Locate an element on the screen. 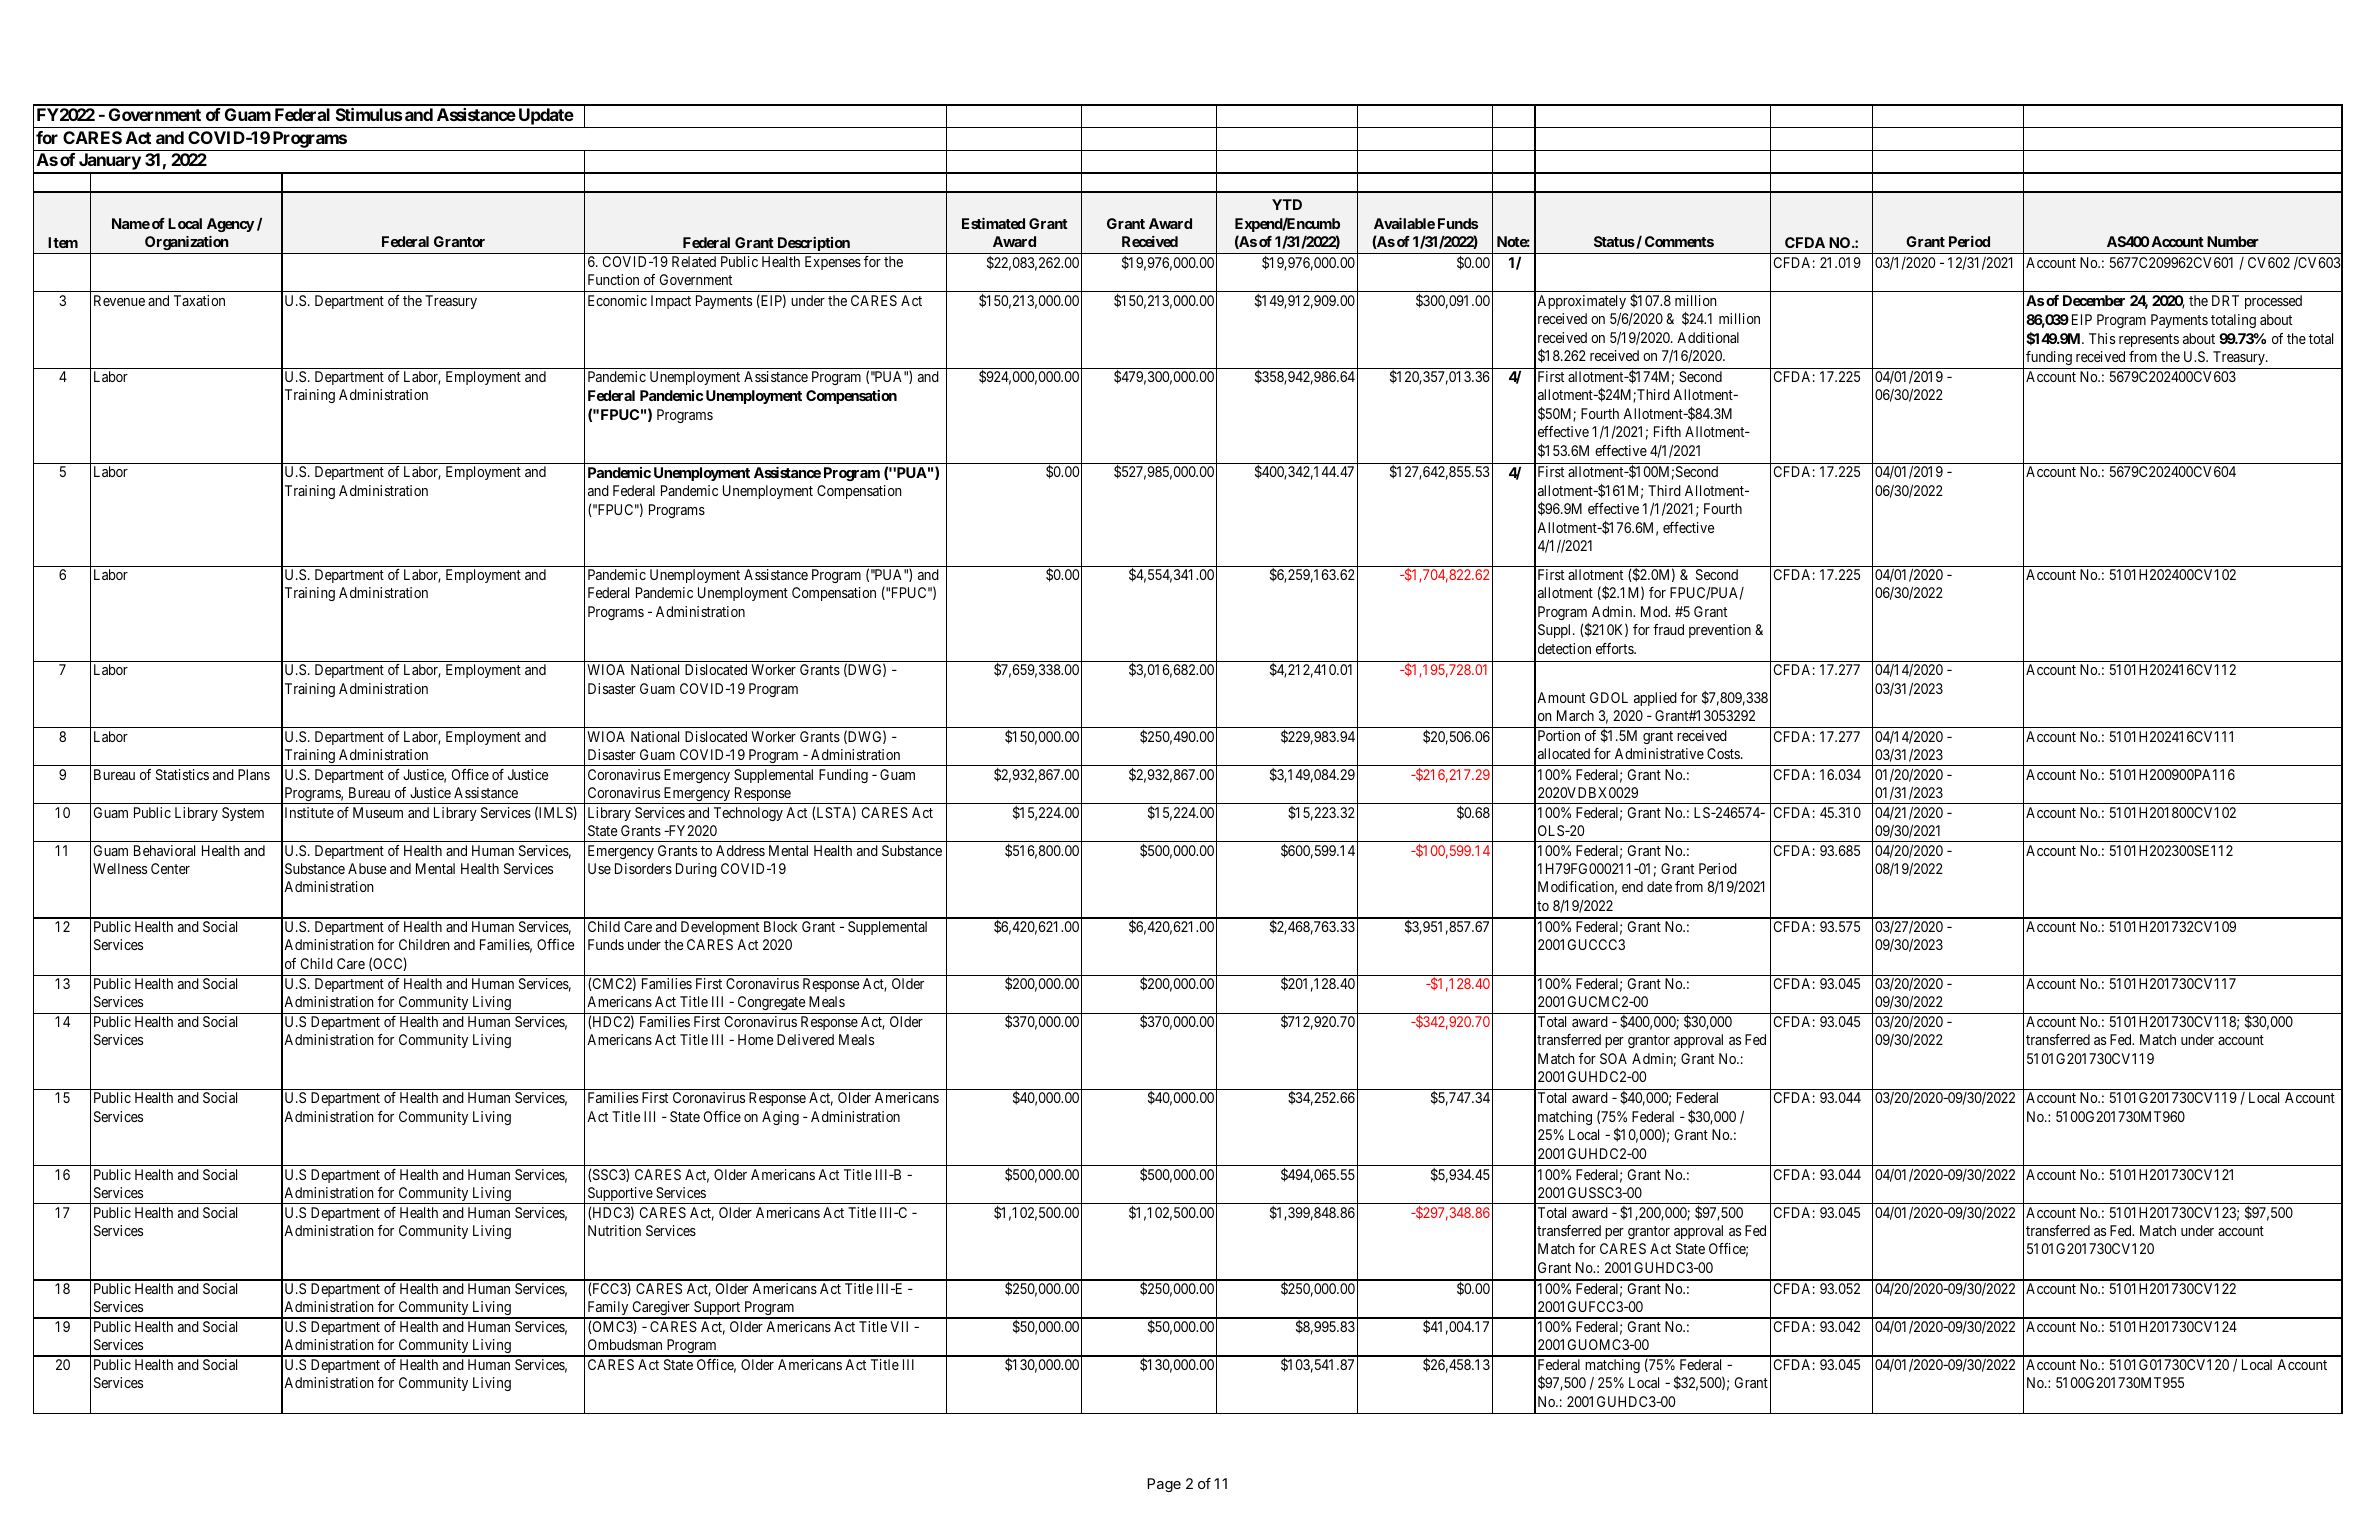 The height and width of the screenshot is (1539, 2378). Address is located at coordinates (740, 850).
